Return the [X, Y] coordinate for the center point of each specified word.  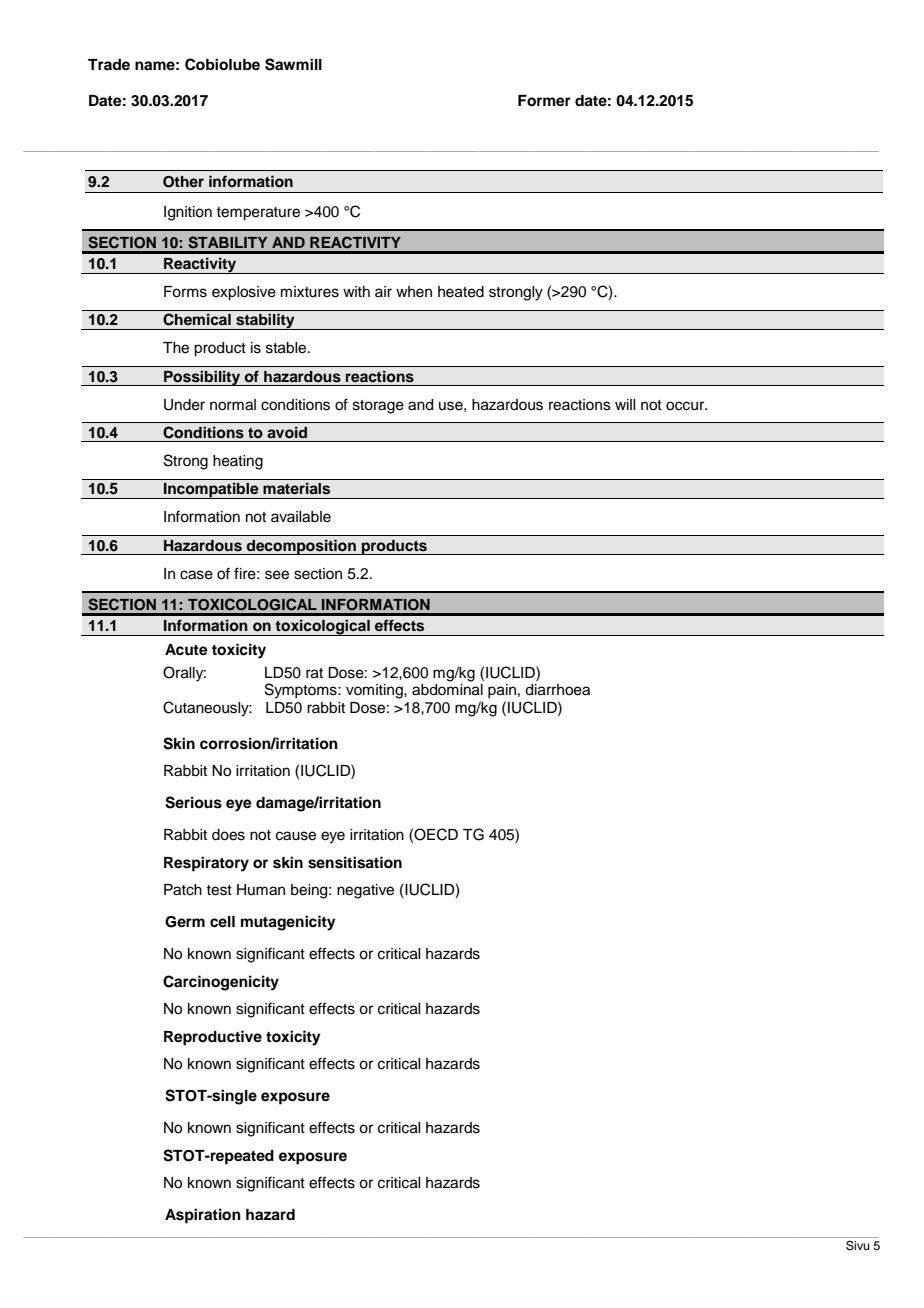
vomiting [375, 691]
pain [502, 691]
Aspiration [203, 1216]
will [625, 404]
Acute [186, 650]
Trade [109, 64]
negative [365, 891]
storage [378, 407]
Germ [185, 922]
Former [544, 101]
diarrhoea [557, 690]
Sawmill [293, 64]
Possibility [202, 378]
